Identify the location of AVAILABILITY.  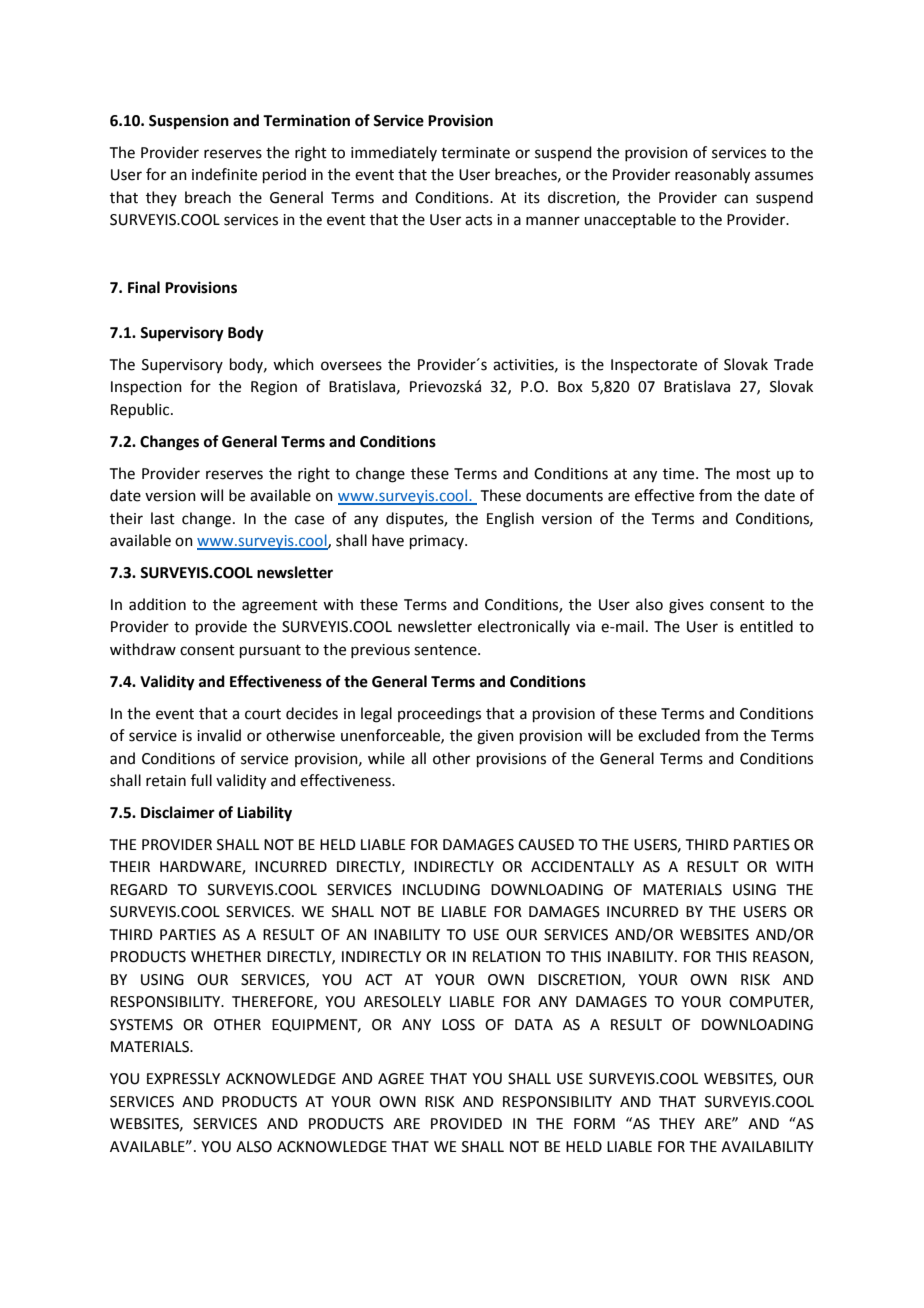
(767, 1146).
